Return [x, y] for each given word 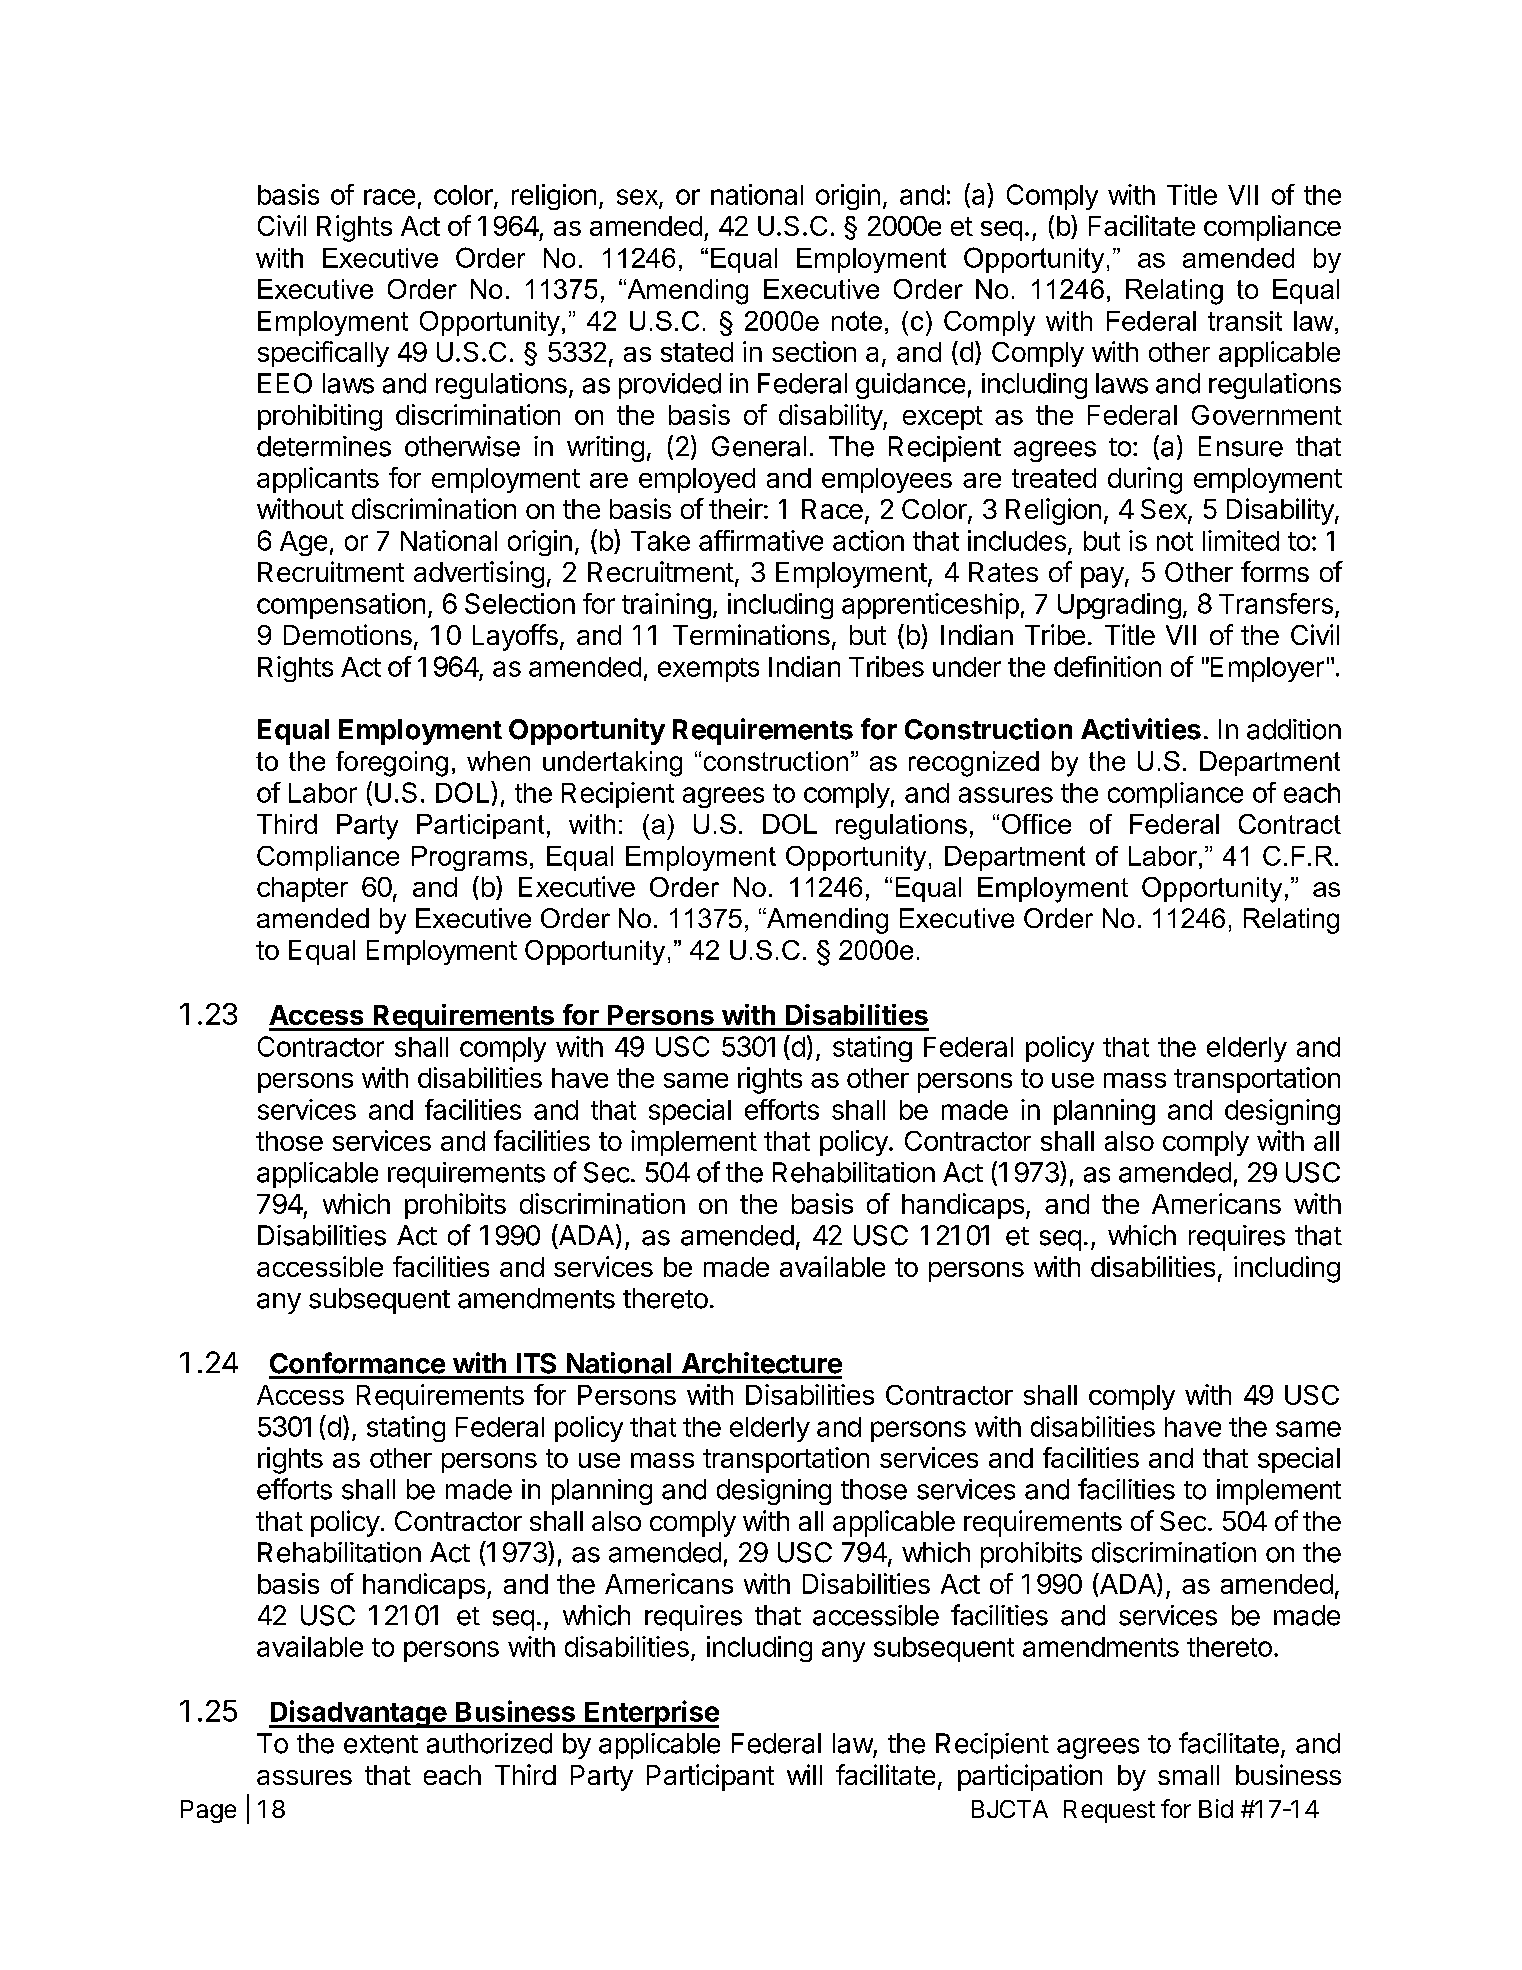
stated [697, 352]
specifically [323, 354]
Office [1036, 824]
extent [381, 1744]
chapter [302, 889]
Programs [469, 858]
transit [1245, 321]
